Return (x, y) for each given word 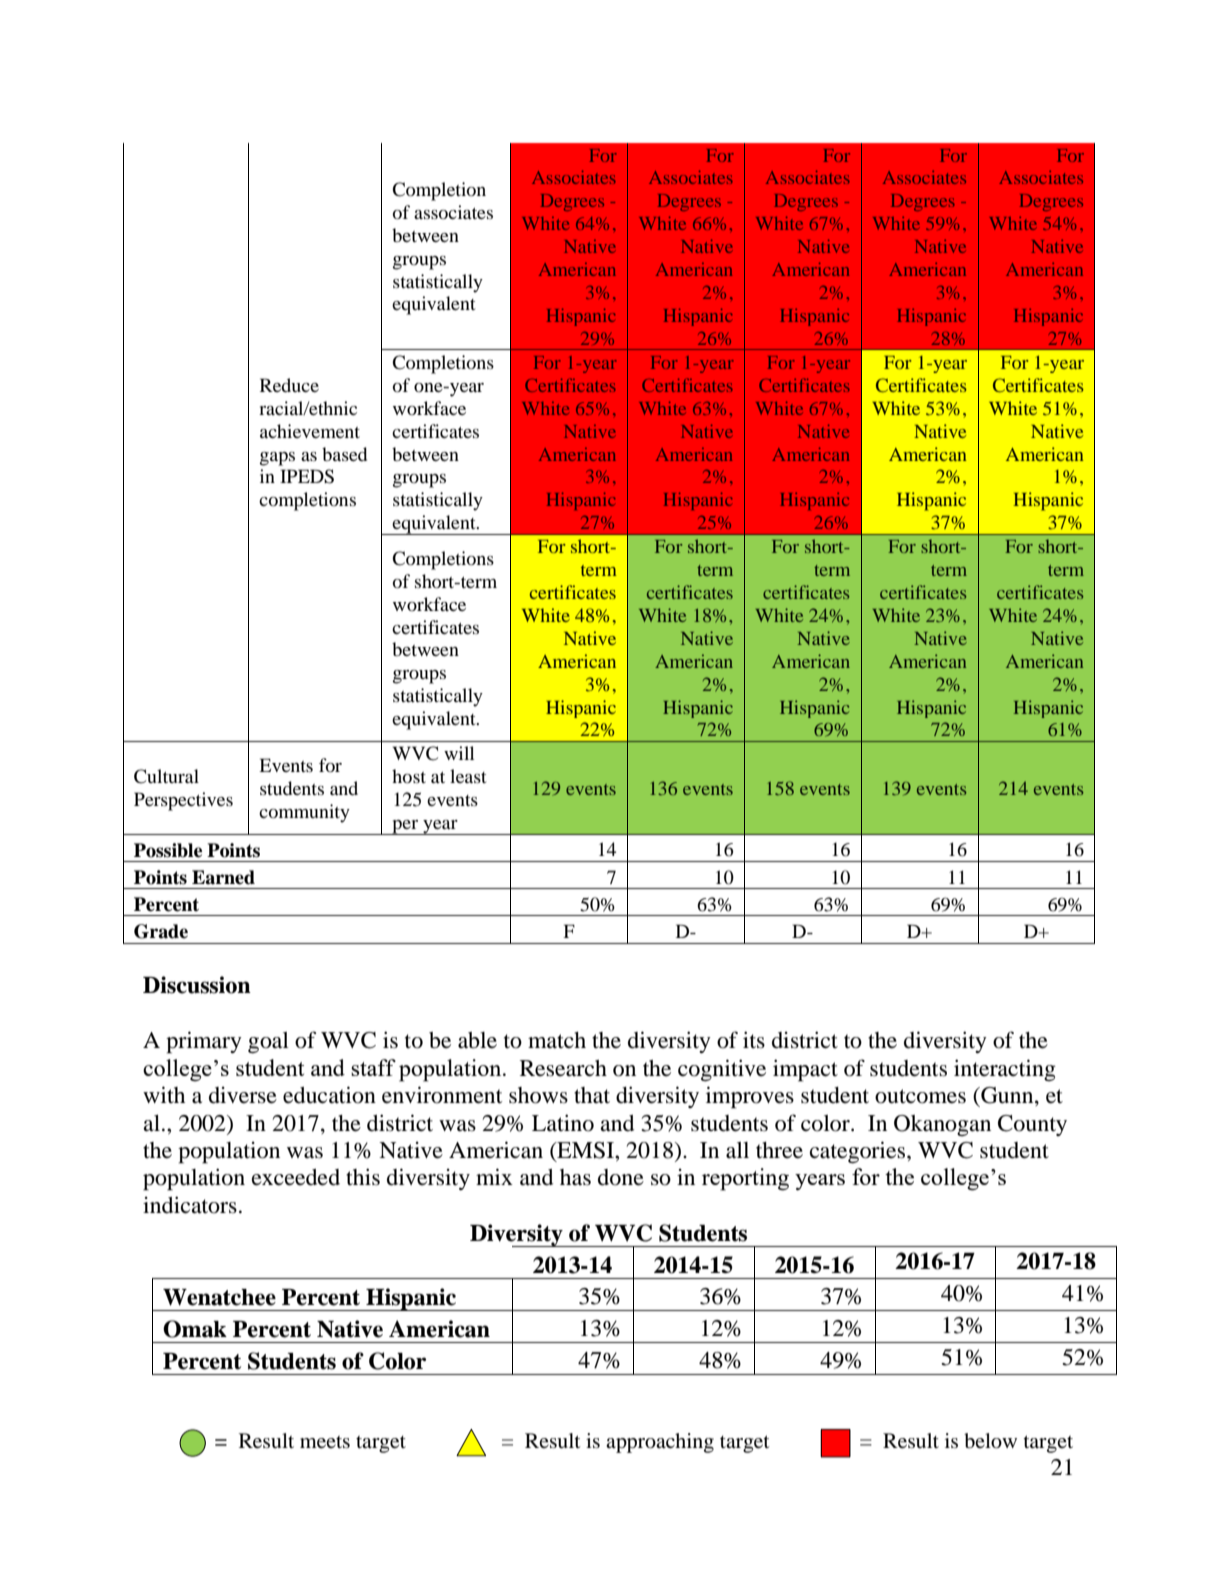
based (344, 454)
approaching (660, 1443)
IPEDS (307, 476)
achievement (310, 431)
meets (325, 1442)
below (990, 1441)
